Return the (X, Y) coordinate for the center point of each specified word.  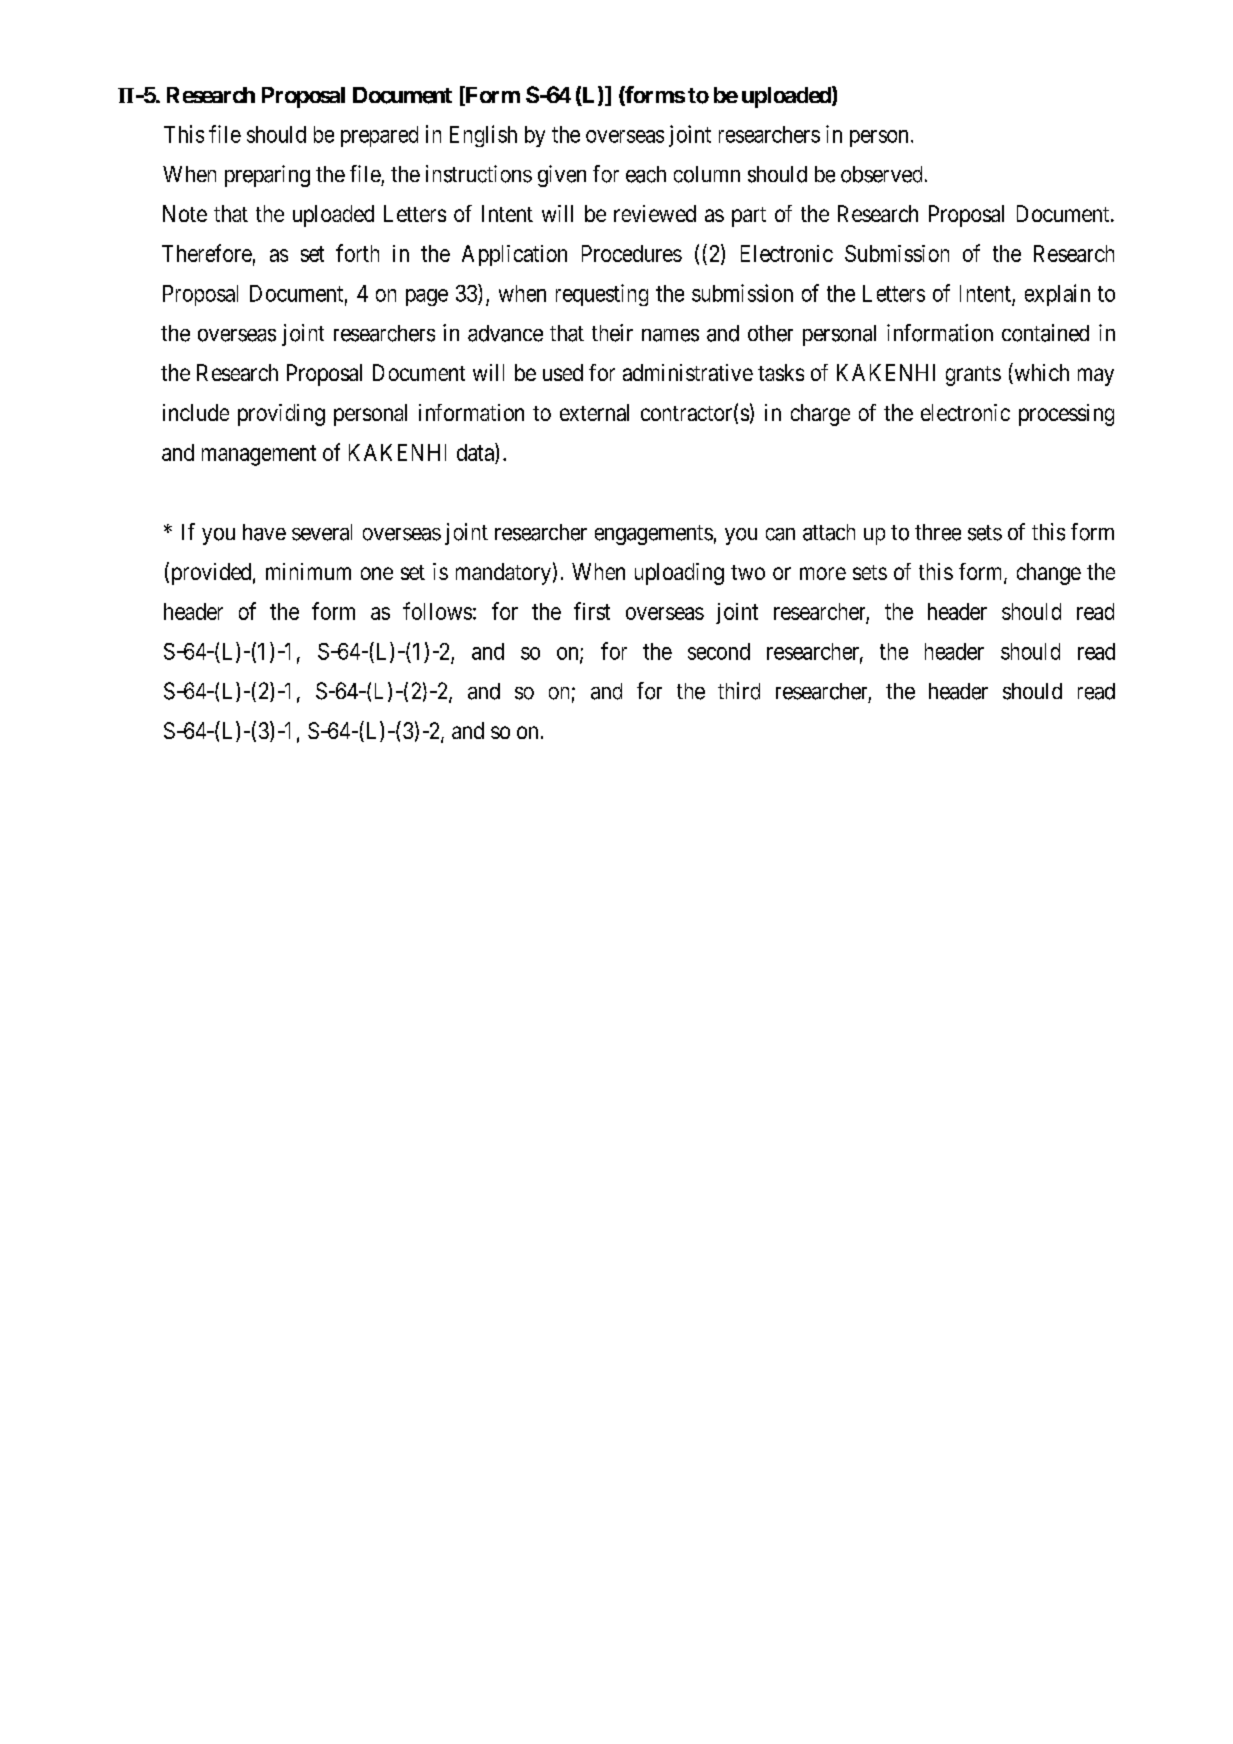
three (938, 532)
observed (881, 174)
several (322, 532)
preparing (267, 176)
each (646, 174)
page (427, 297)
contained (1045, 333)
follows (437, 611)
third (739, 691)
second (719, 651)
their (612, 333)
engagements (654, 535)
